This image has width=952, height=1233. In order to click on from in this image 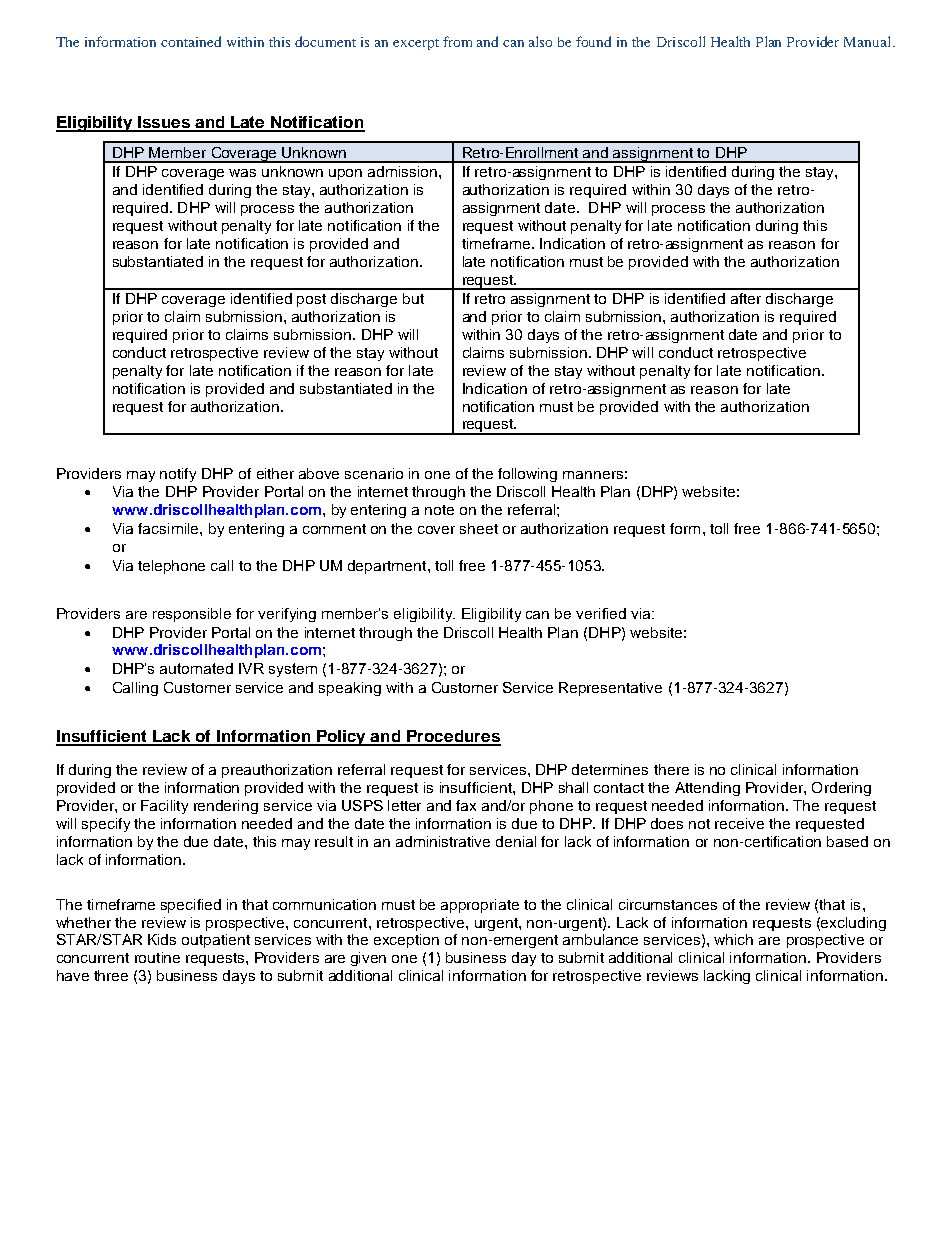, I will do `click(457, 41)`.
